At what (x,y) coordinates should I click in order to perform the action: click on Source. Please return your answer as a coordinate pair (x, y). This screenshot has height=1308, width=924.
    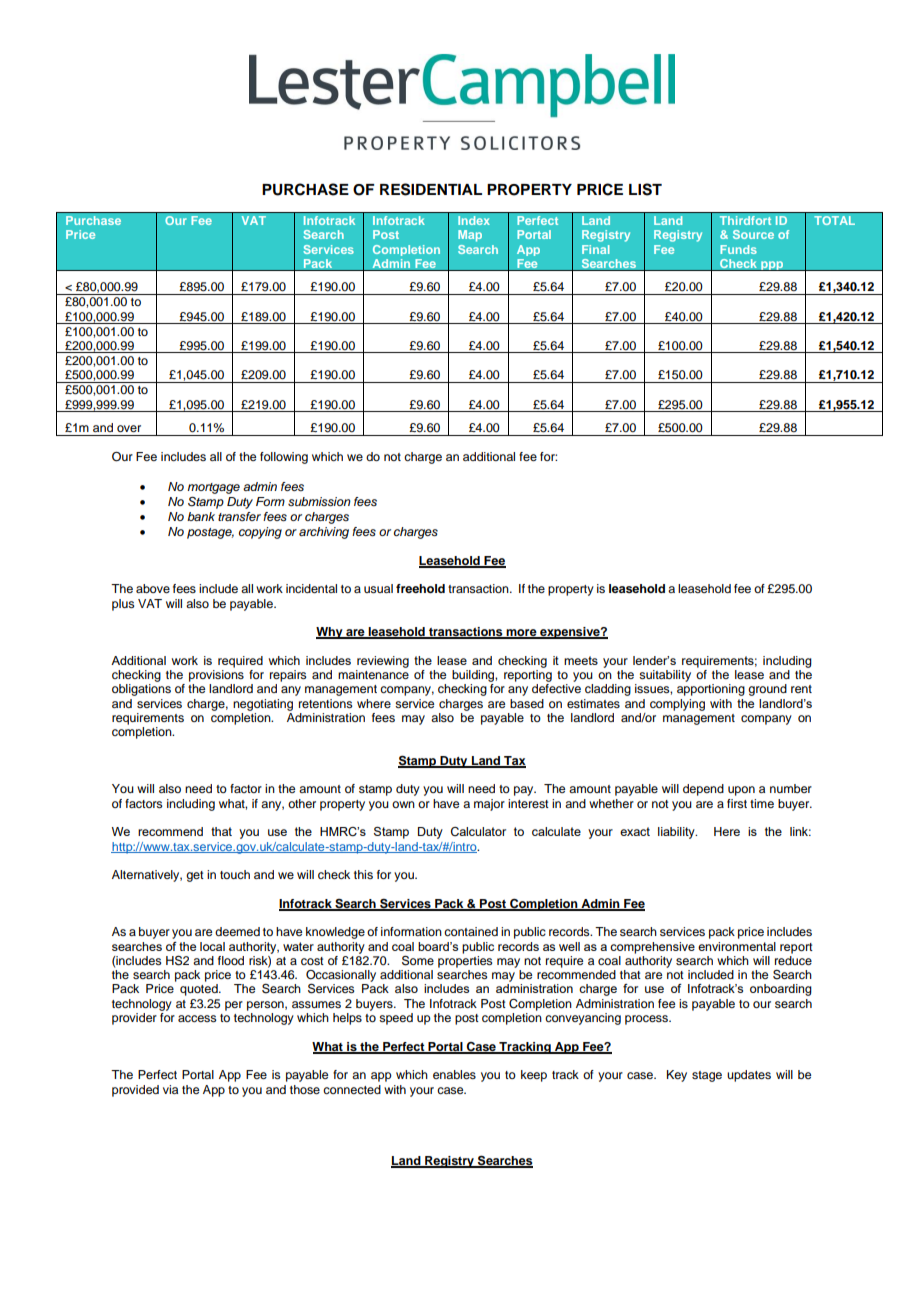
    Looking at the image, I should click on (753, 234).
